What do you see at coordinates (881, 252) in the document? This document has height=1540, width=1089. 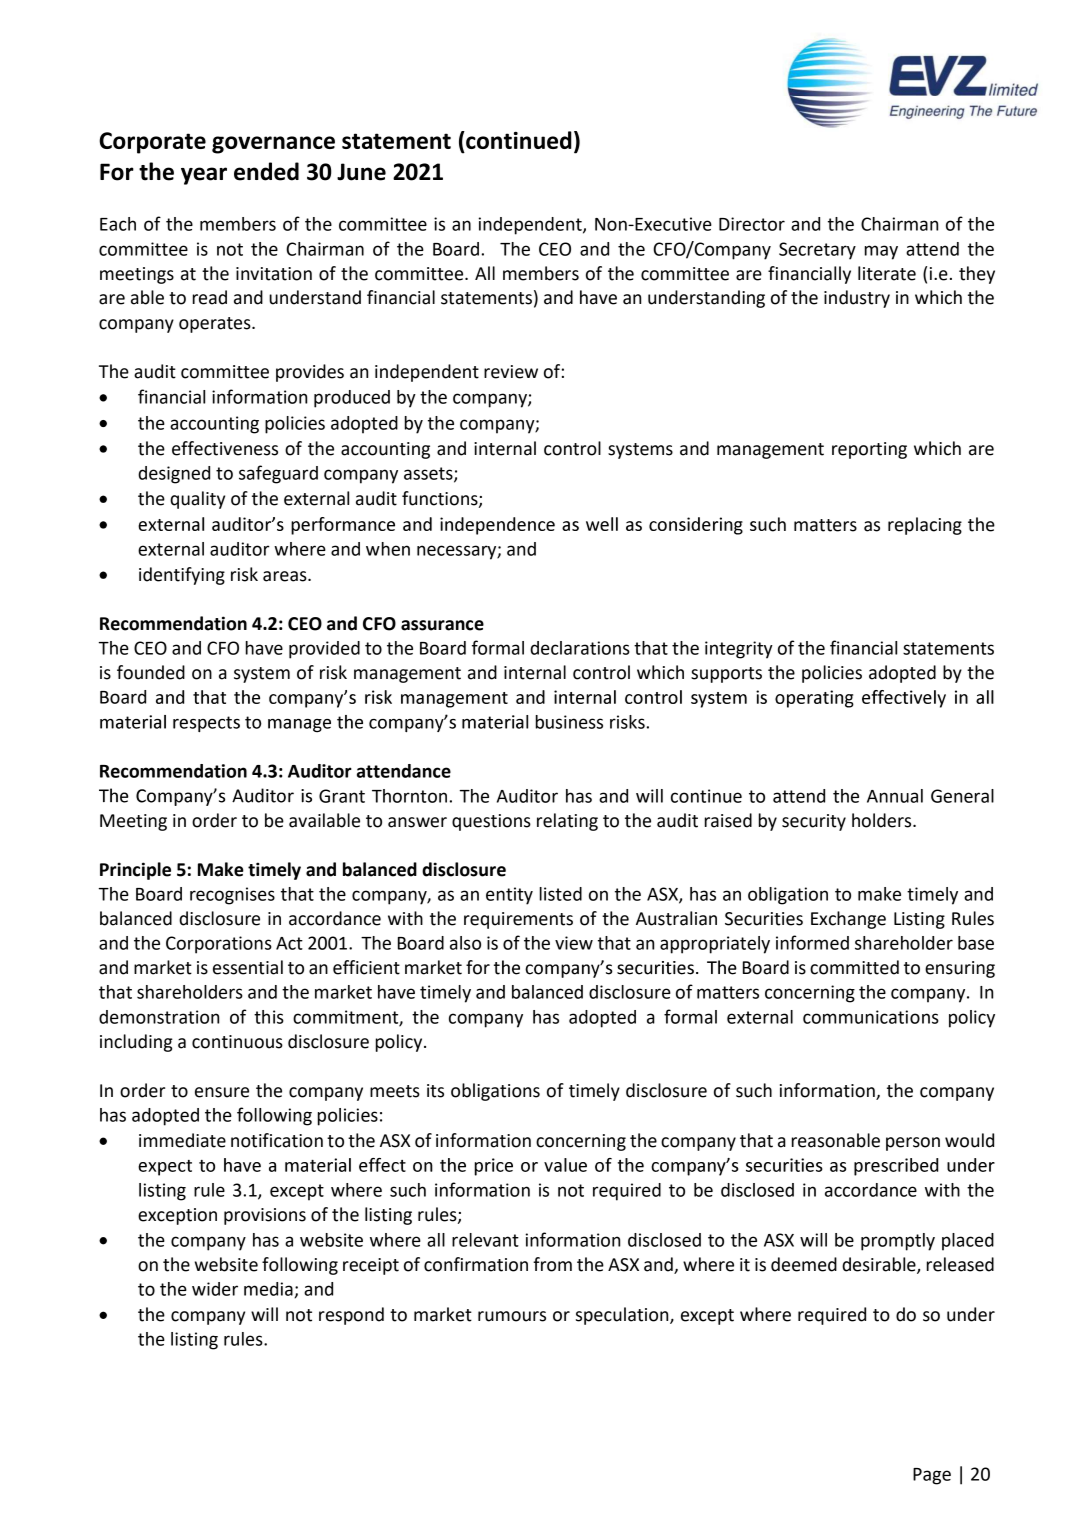 I see `may` at bounding box center [881, 252].
